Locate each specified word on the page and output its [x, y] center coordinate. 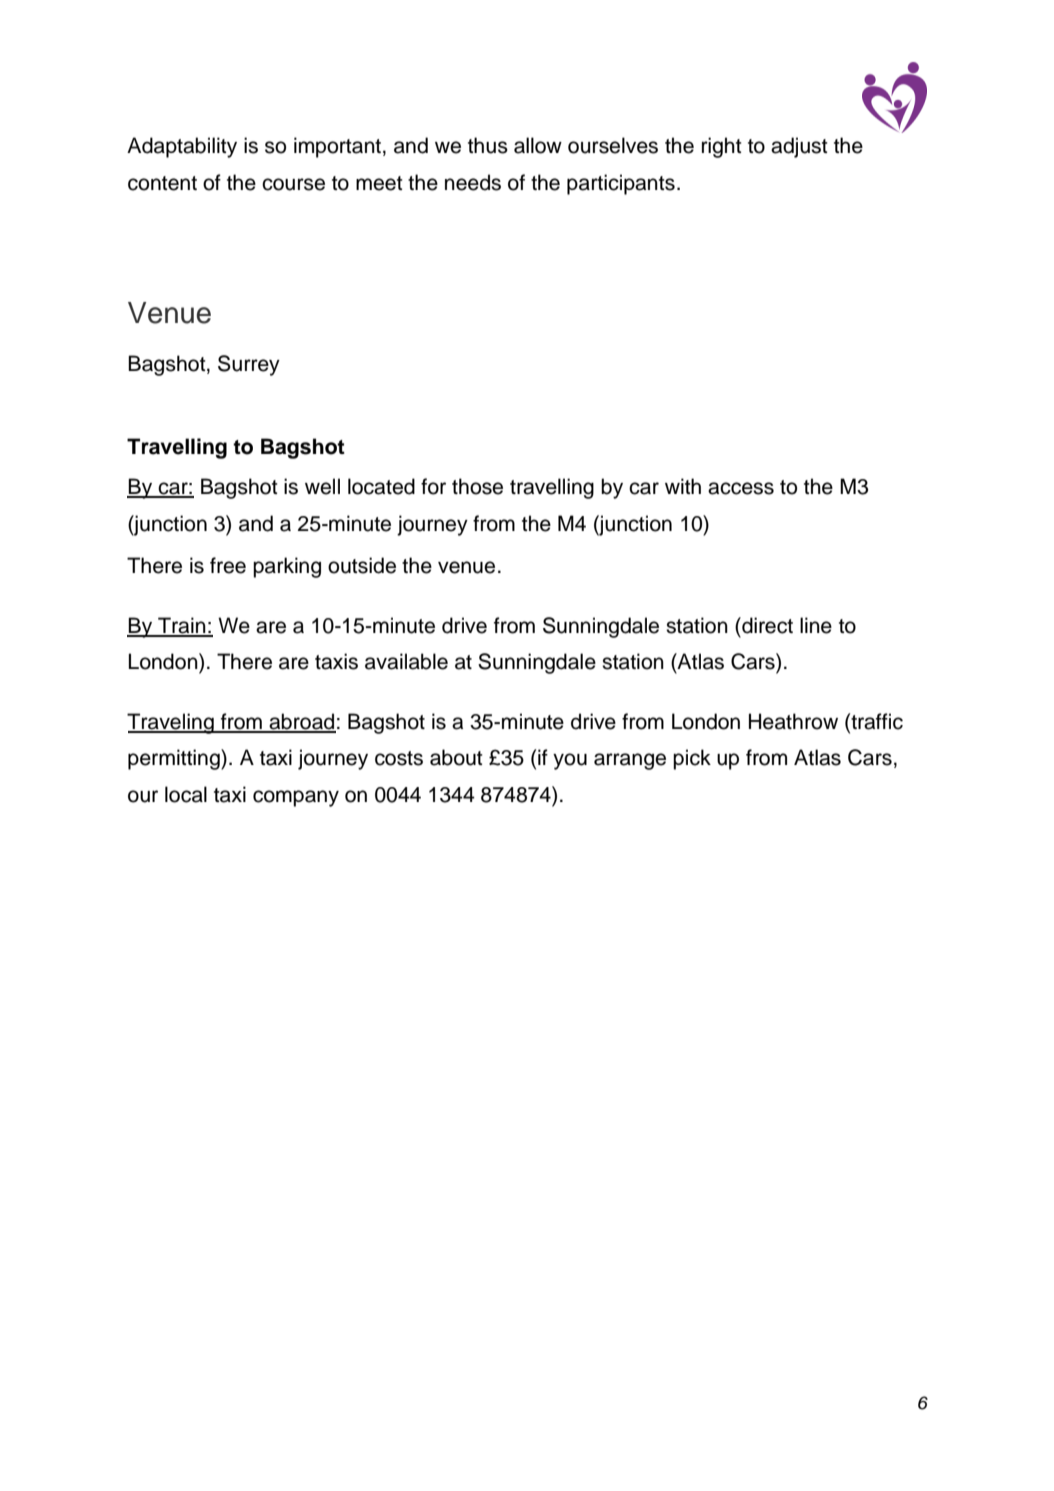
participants [621, 184]
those [477, 486]
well [322, 486]
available [406, 661]
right [721, 147]
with [683, 486]
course [293, 184]
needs [473, 182]
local [186, 794]
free [228, 565]
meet [379, 183]
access [741, 488]
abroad [302, 722]
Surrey [249, 365]
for [433, 486]
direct [766, 625]
